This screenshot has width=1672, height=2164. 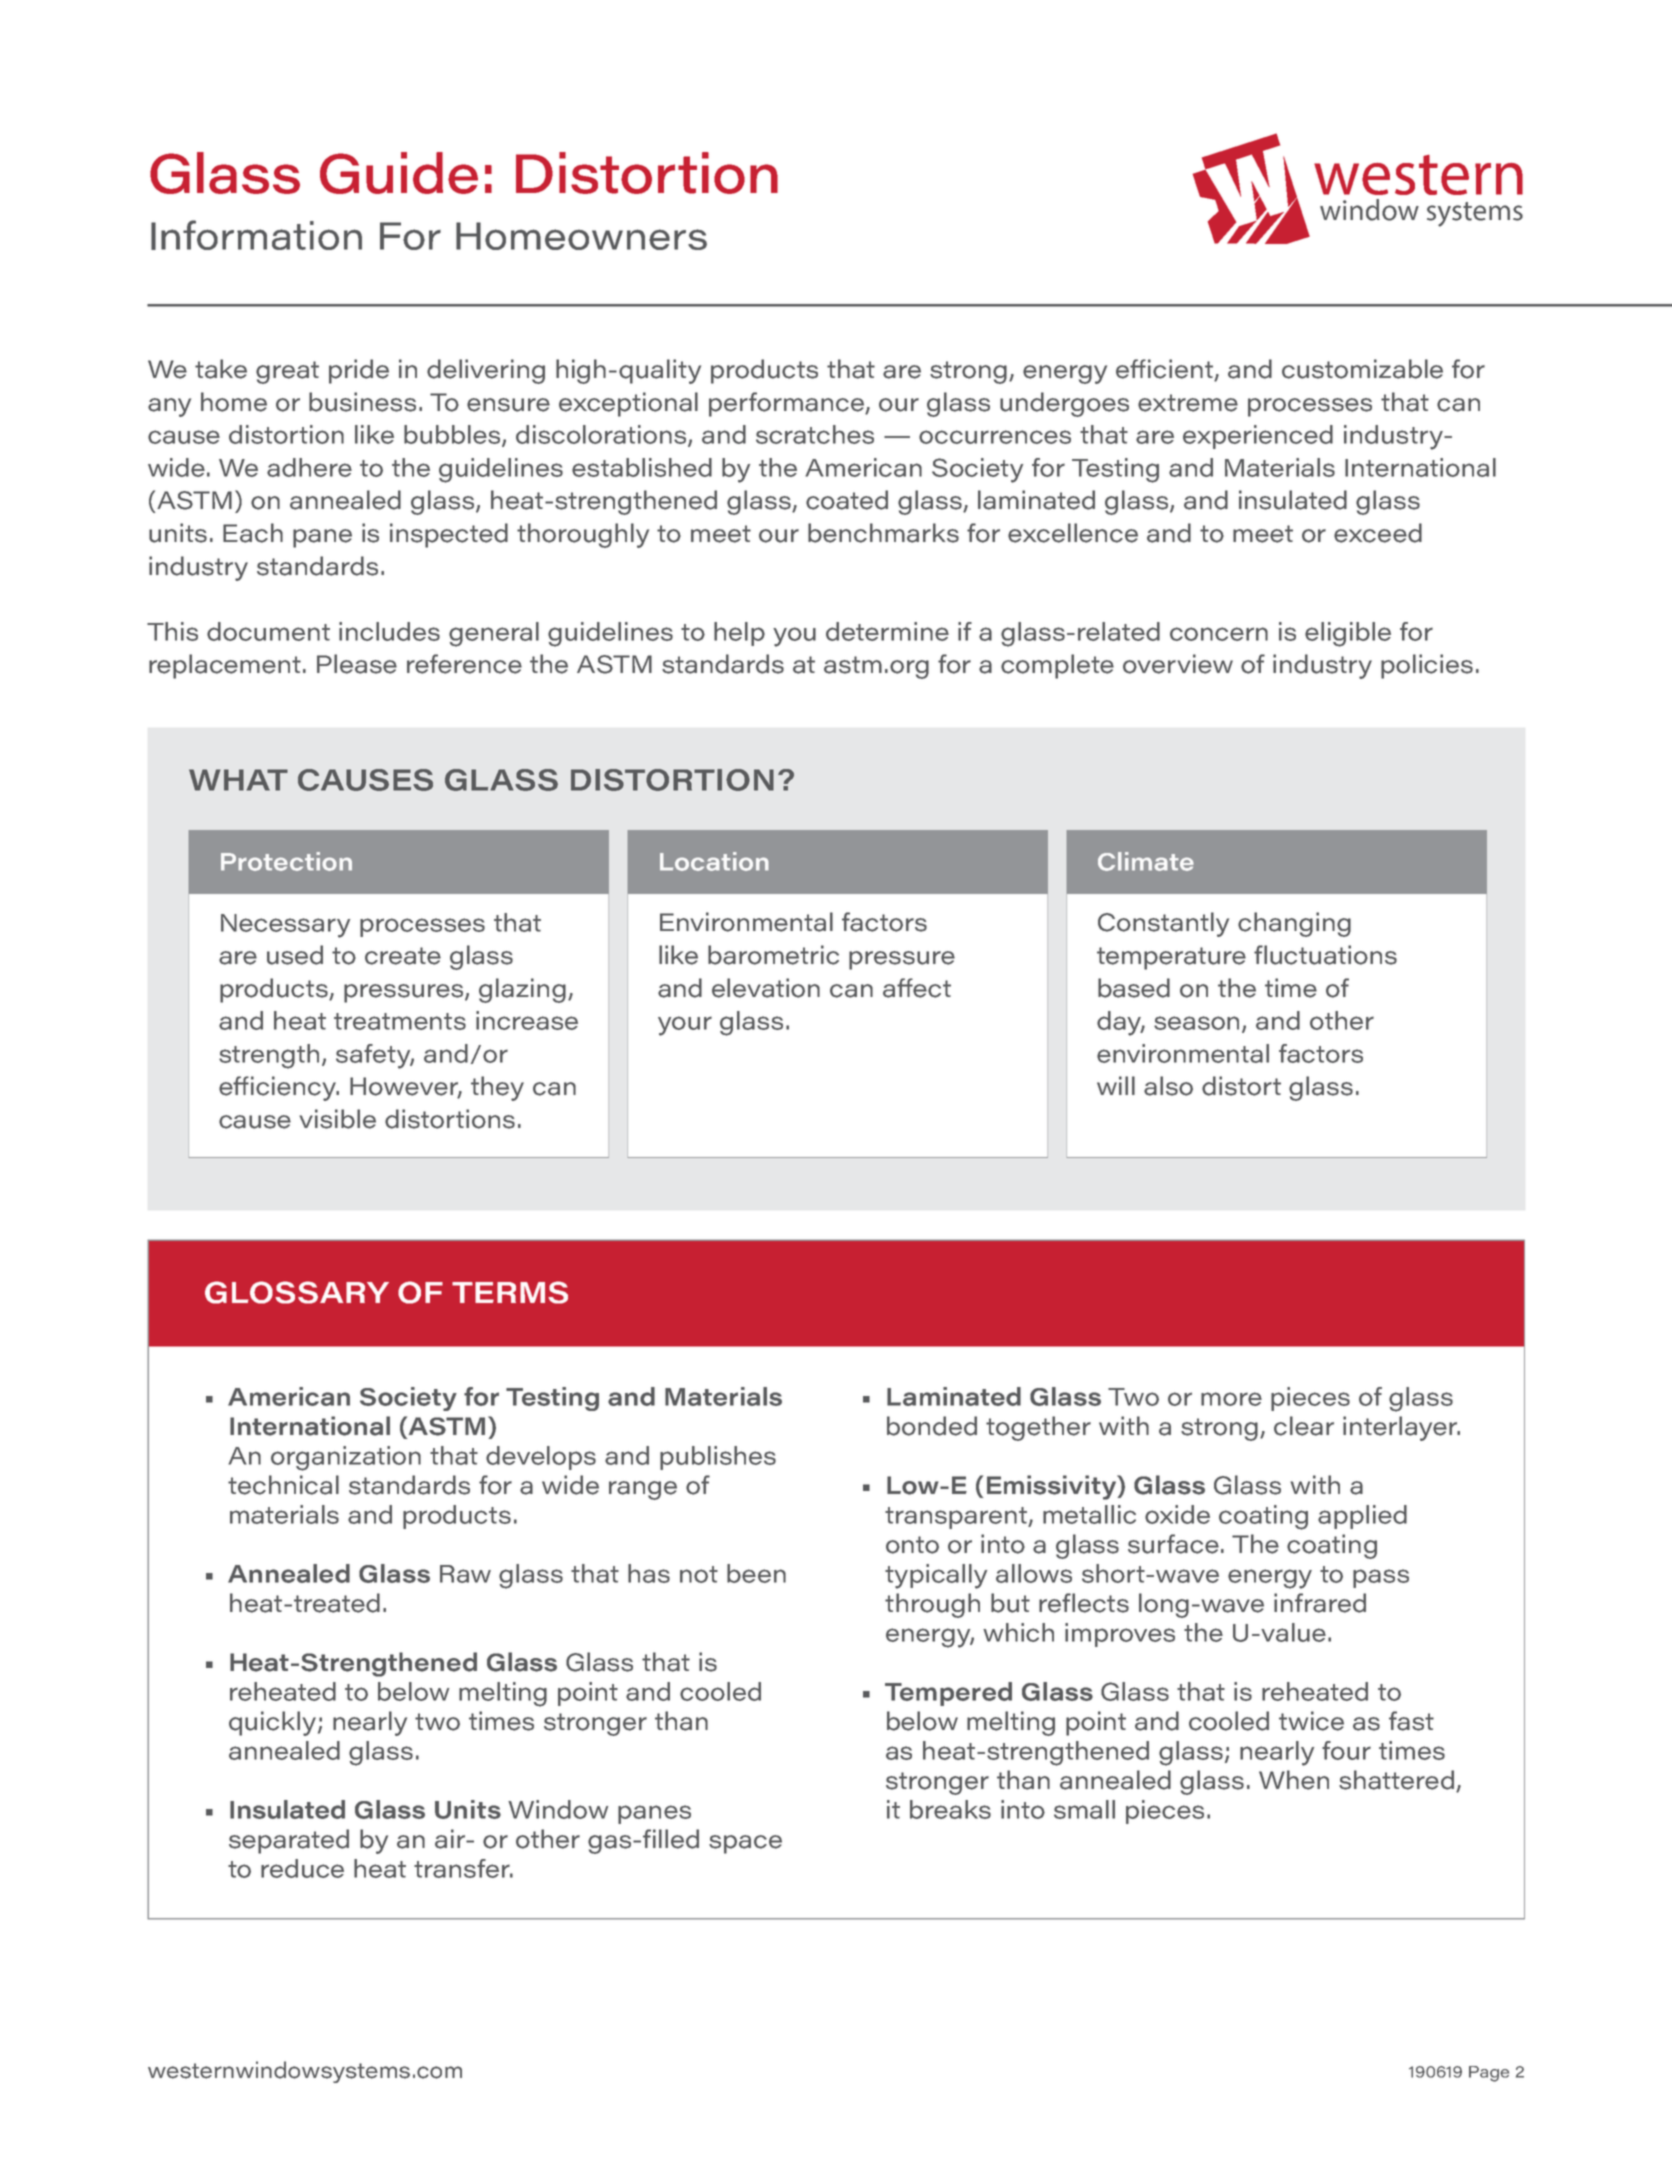 What do you see at coordinates (745, 1844) in the screenshot?
I see `space` at bounding box center [745, 1844].
